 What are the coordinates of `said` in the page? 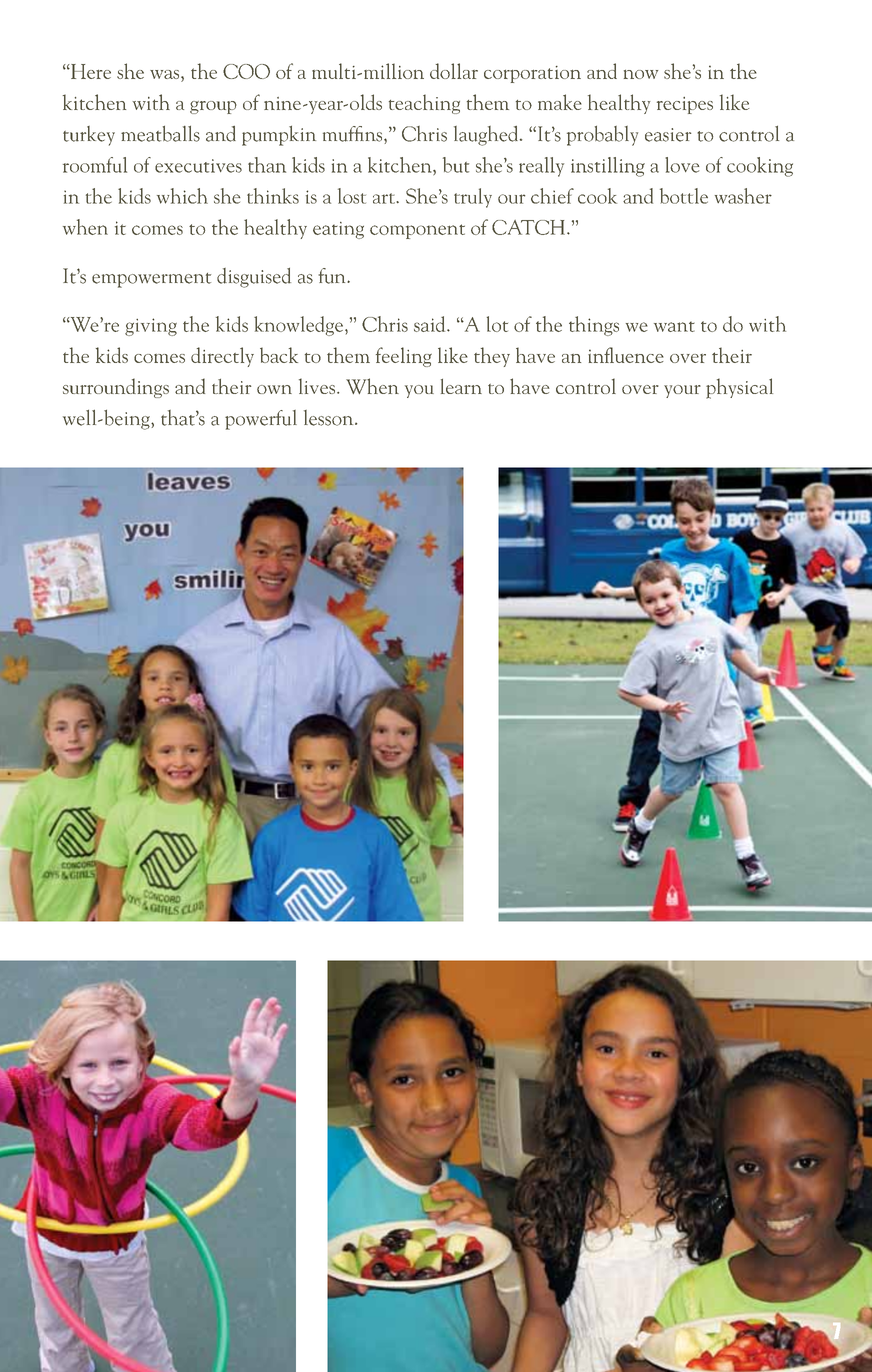 It's located at (431, 324).
